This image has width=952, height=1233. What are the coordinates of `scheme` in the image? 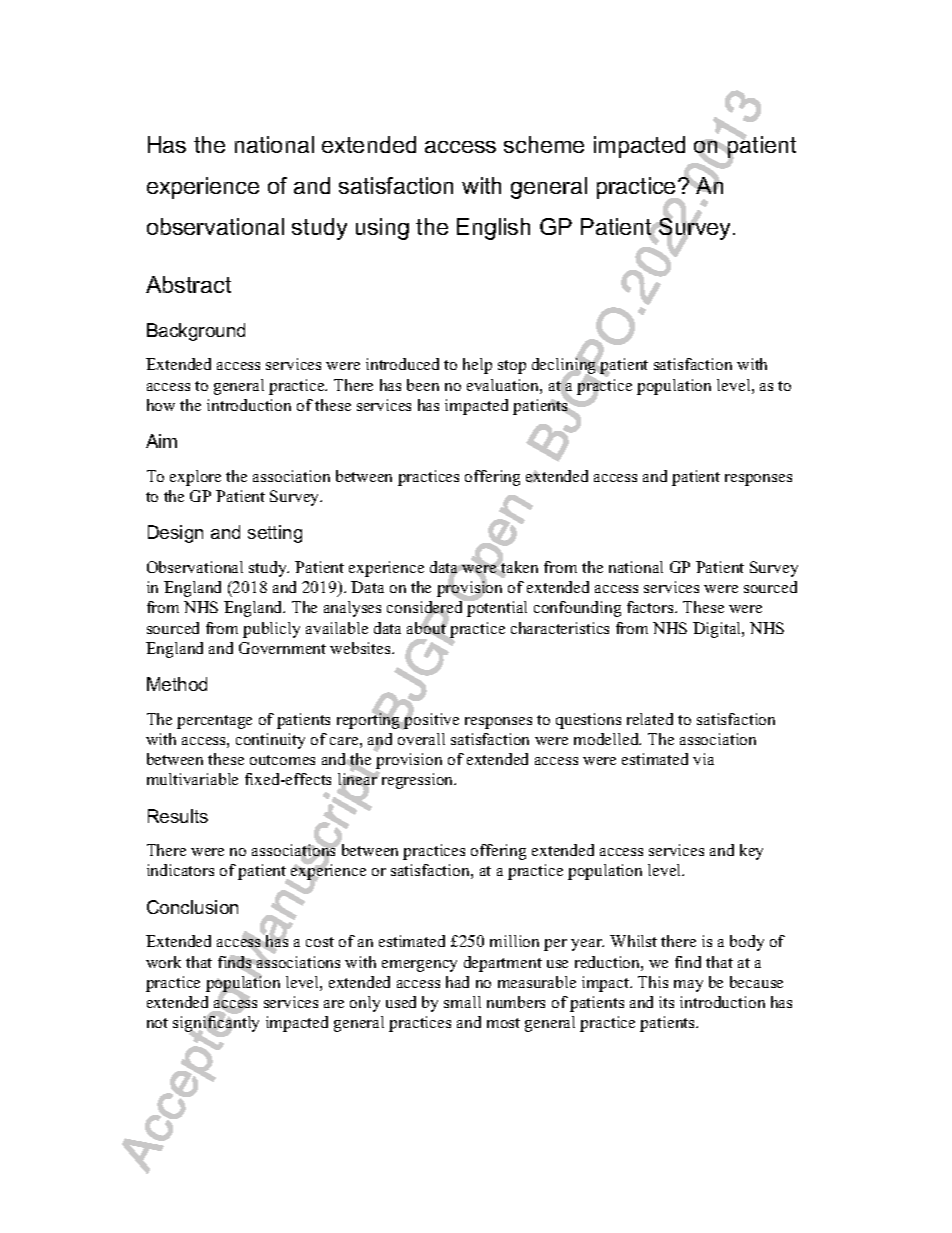 It's located at (544, 144).
